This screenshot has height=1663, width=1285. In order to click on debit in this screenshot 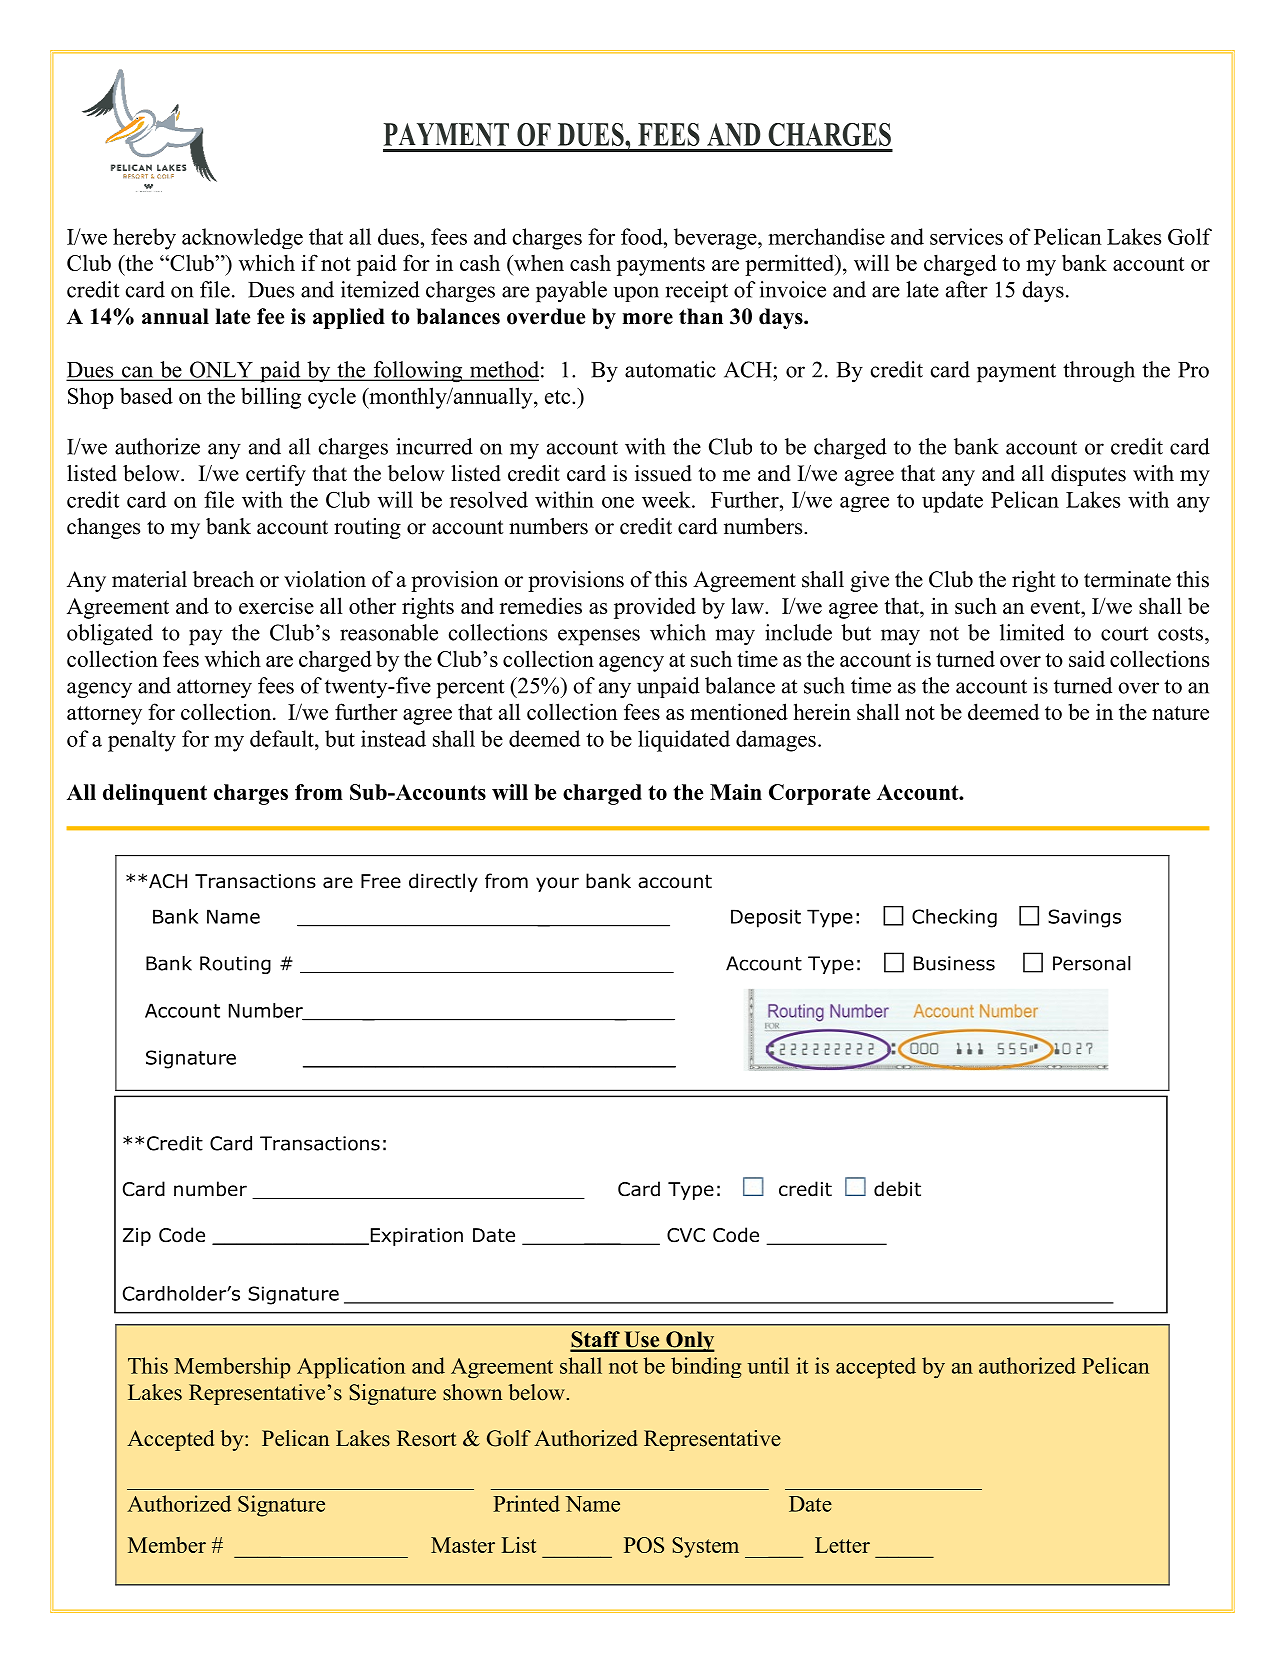, I will do `click(897, 1189)`.
